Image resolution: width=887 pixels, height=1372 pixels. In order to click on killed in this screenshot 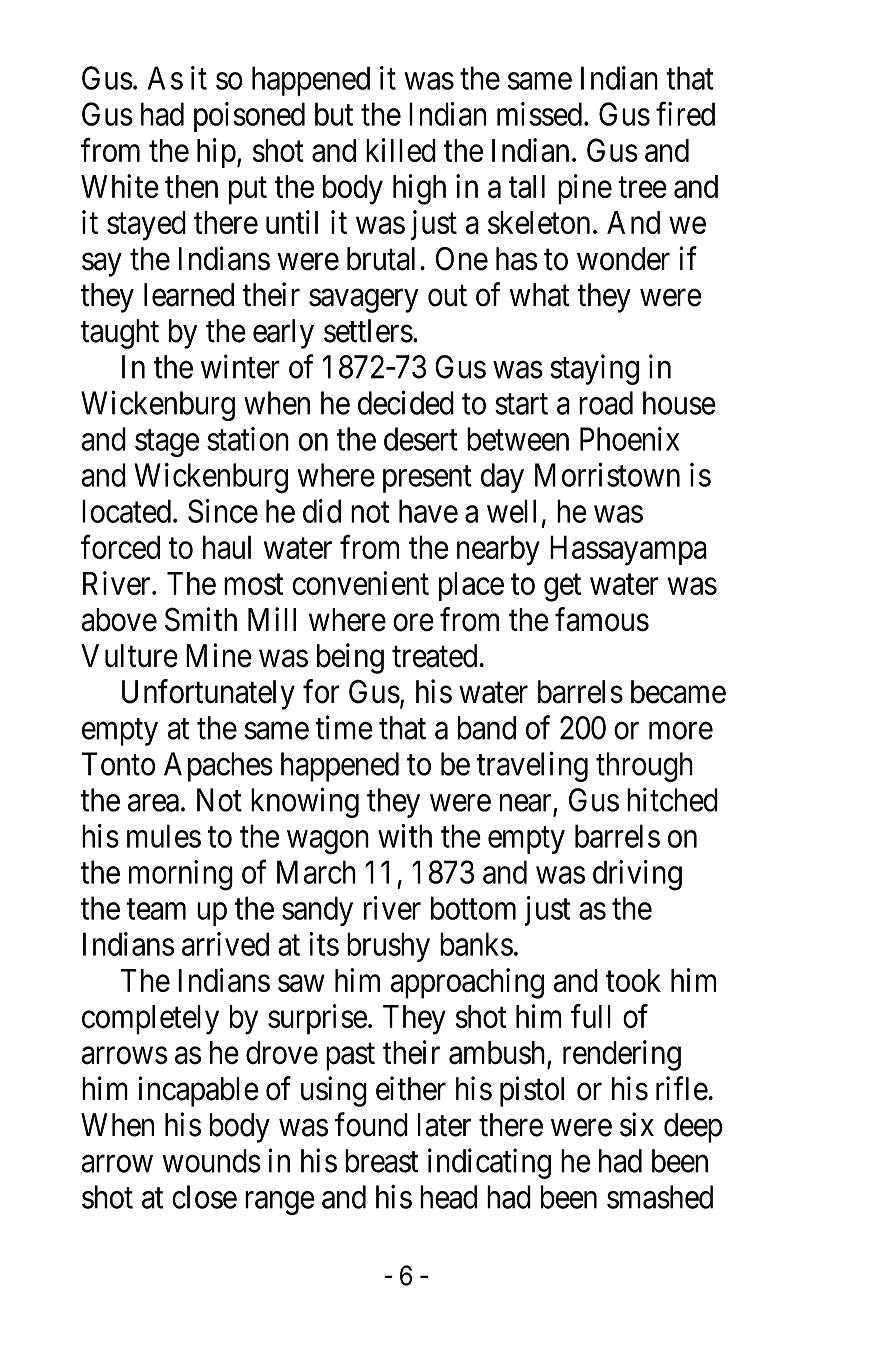, I will do `click(401, 150)`.
